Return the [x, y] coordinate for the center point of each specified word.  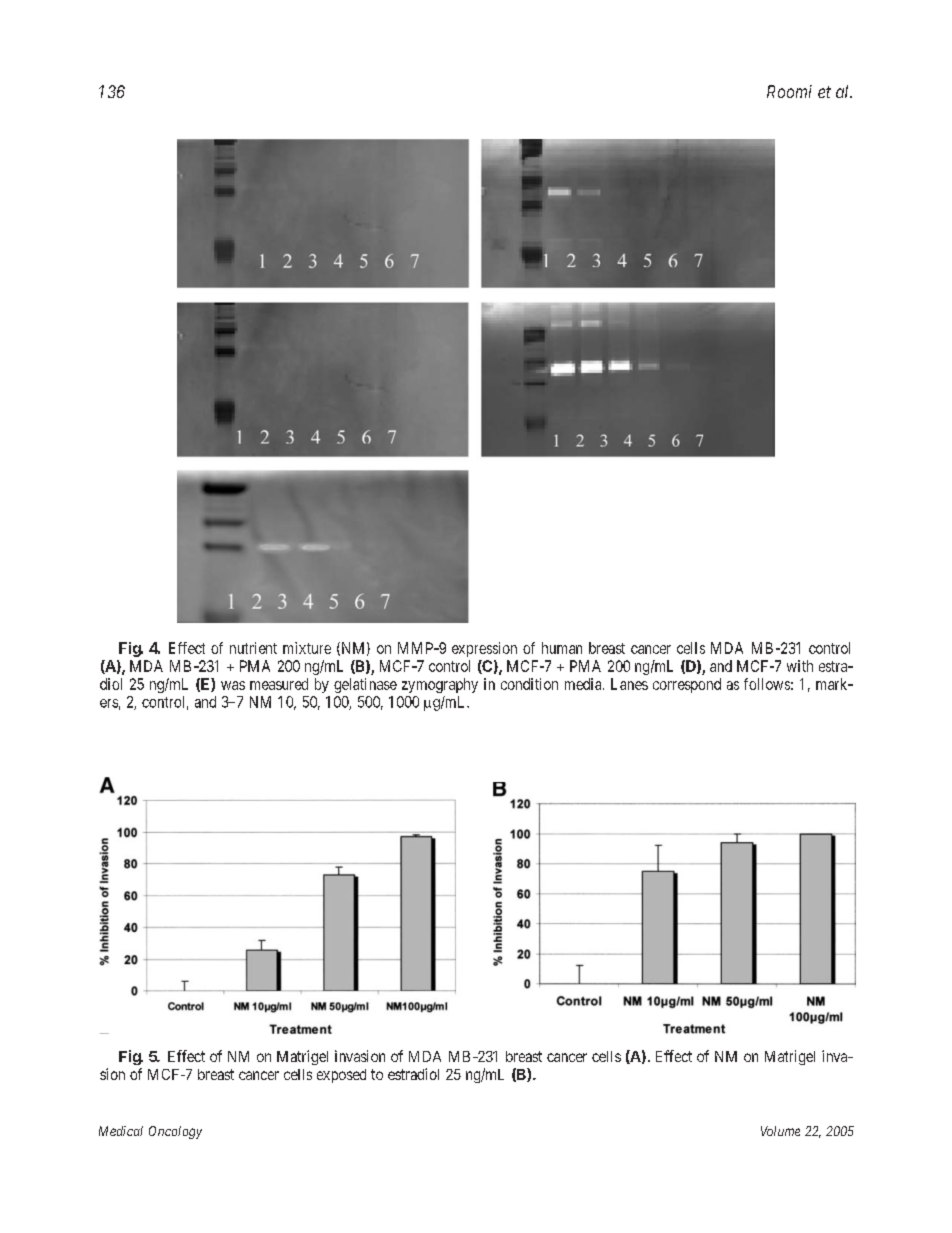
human [562, 648]
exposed [341, 1076]
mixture [307, 648]
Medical [121, 1131]
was [233, 685]
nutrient [253, 648]
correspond [687, 685]
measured [279, 684]
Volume [780, 1131]
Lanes [629, 684]
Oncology [175, 1132]
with [800, 666]
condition [529, 684]
